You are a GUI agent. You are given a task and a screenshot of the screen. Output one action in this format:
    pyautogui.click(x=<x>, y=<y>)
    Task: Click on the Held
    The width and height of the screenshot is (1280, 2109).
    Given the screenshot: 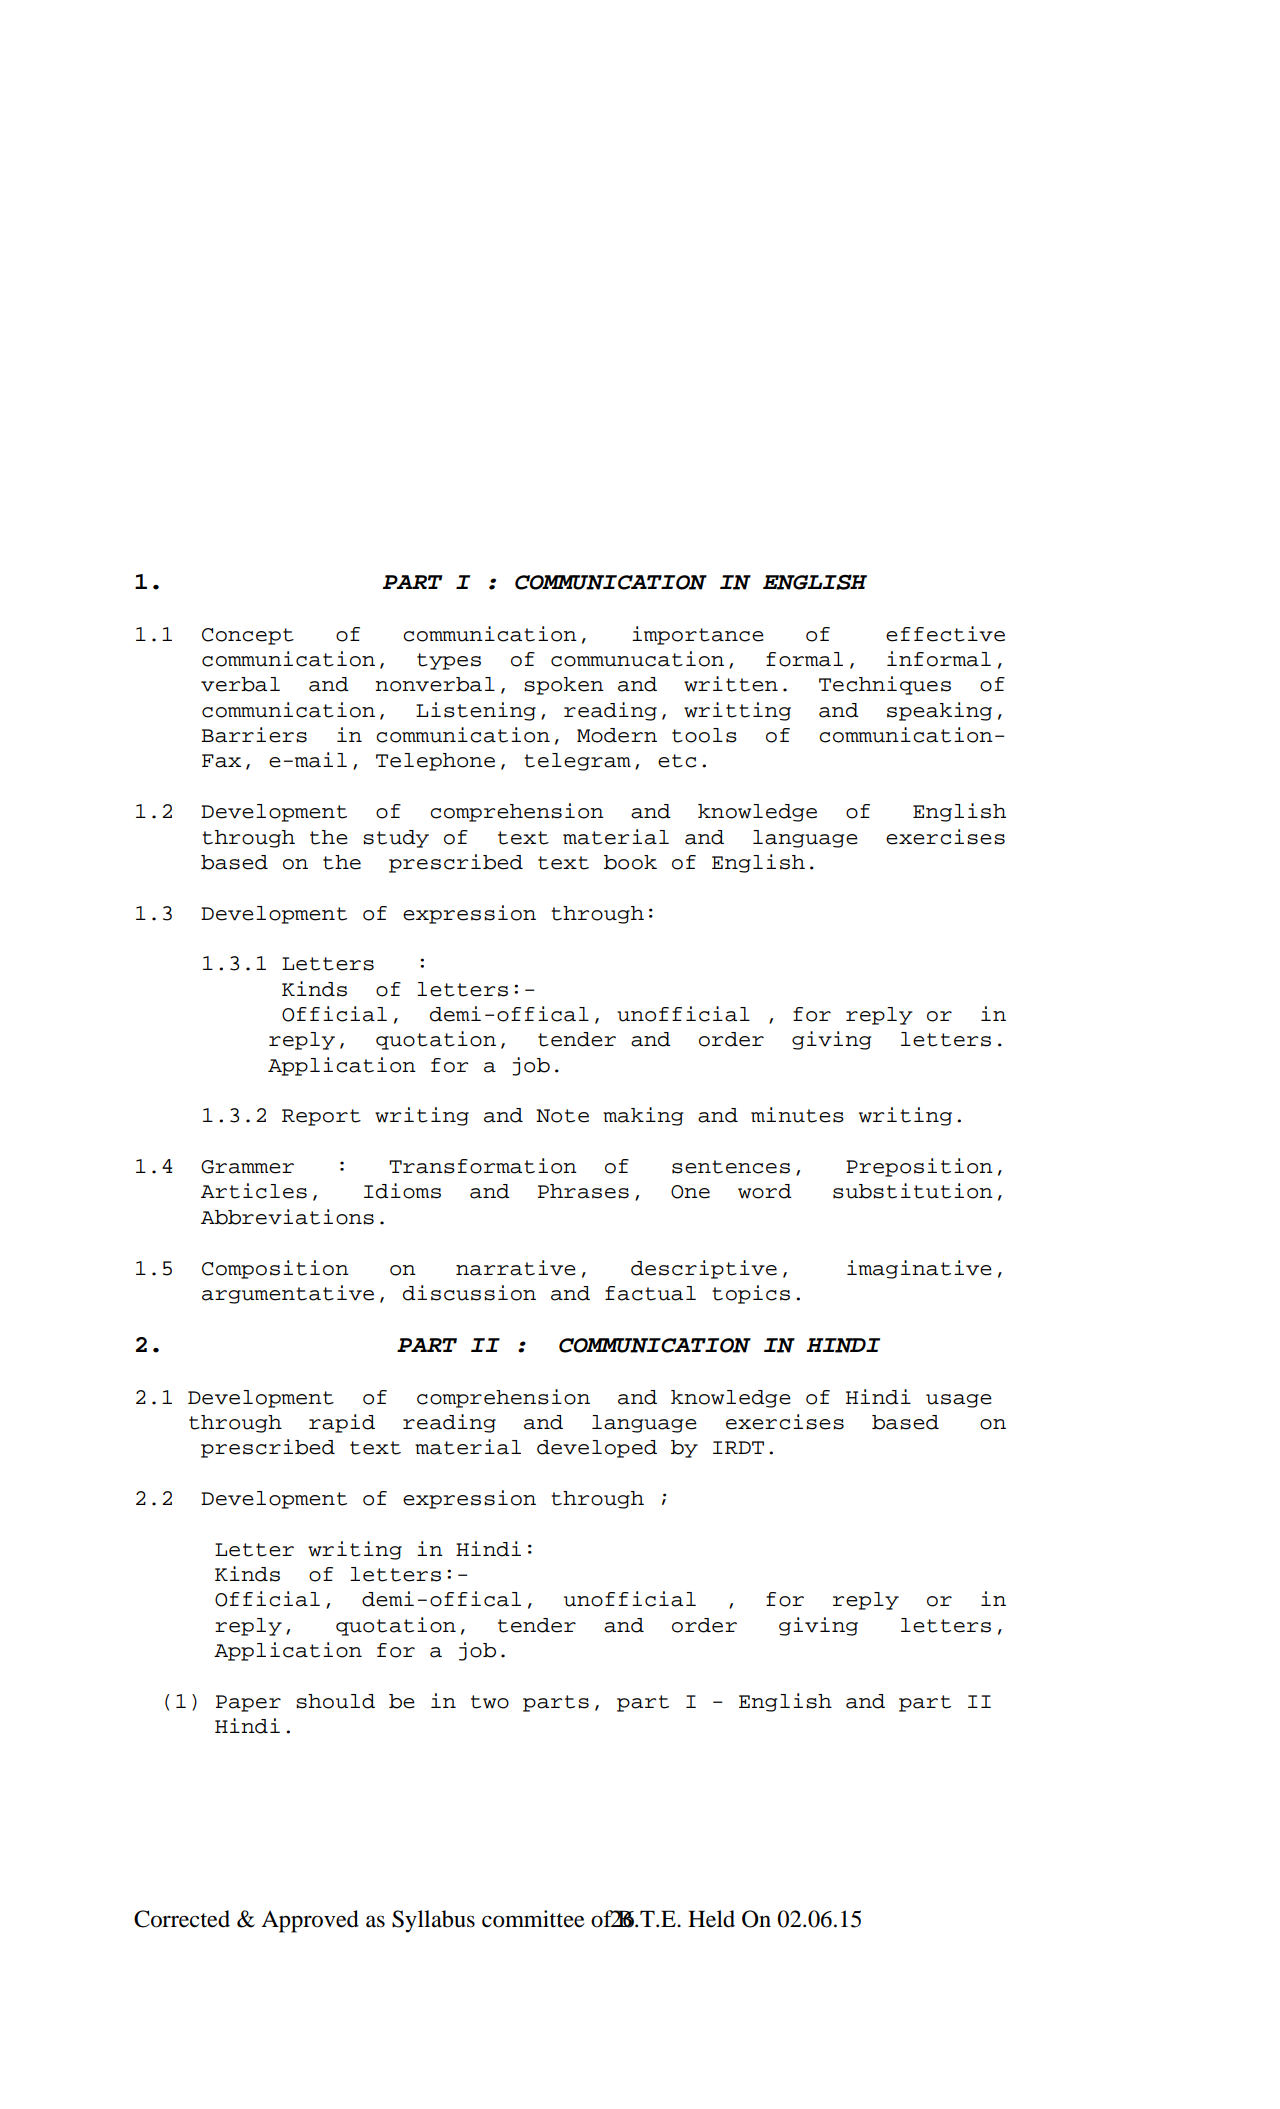 What is the action you would take?
    pyautogui.click(x=711, y=1919)
